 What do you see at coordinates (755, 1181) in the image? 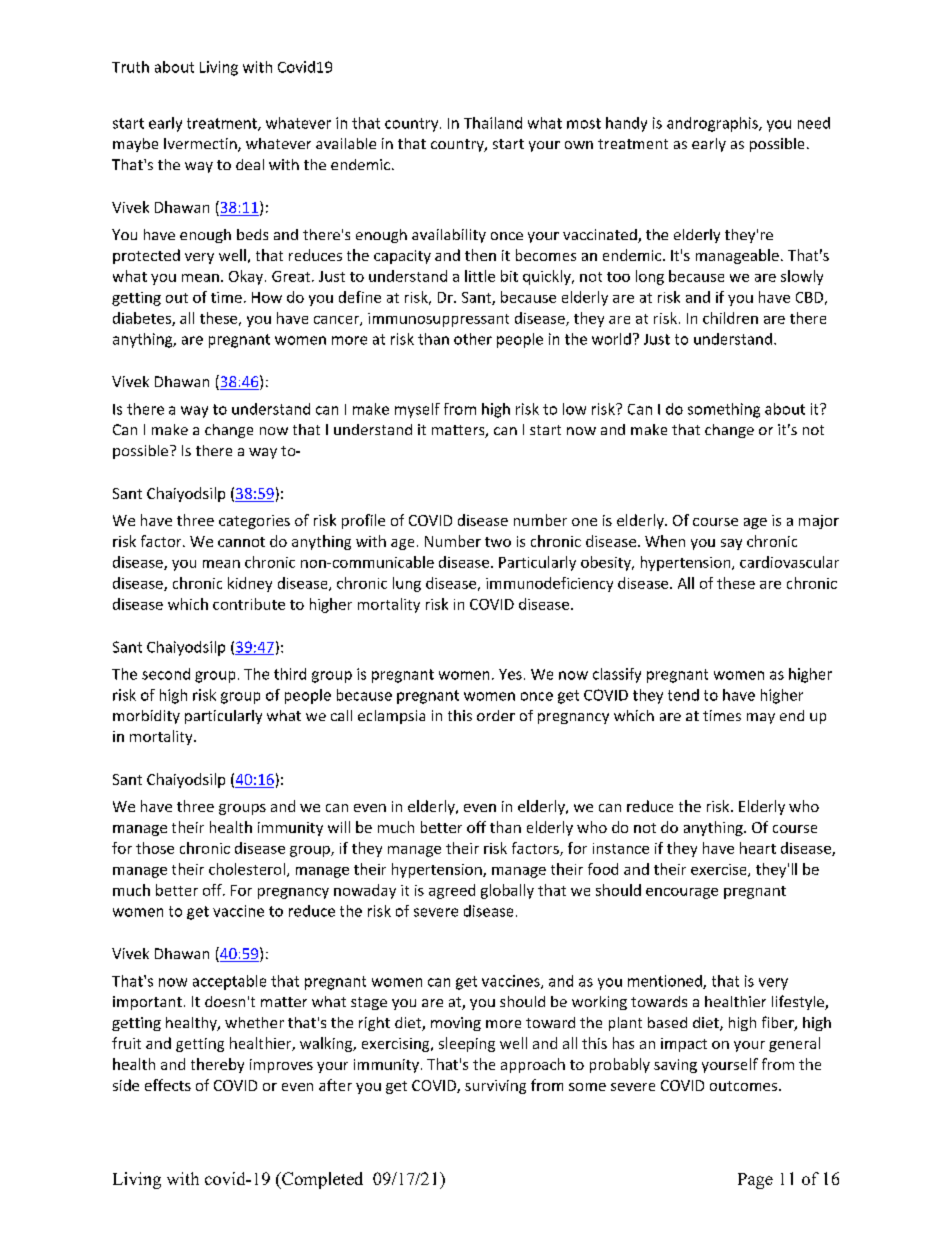
I see `Page` at bounding box center [755, 1181].
